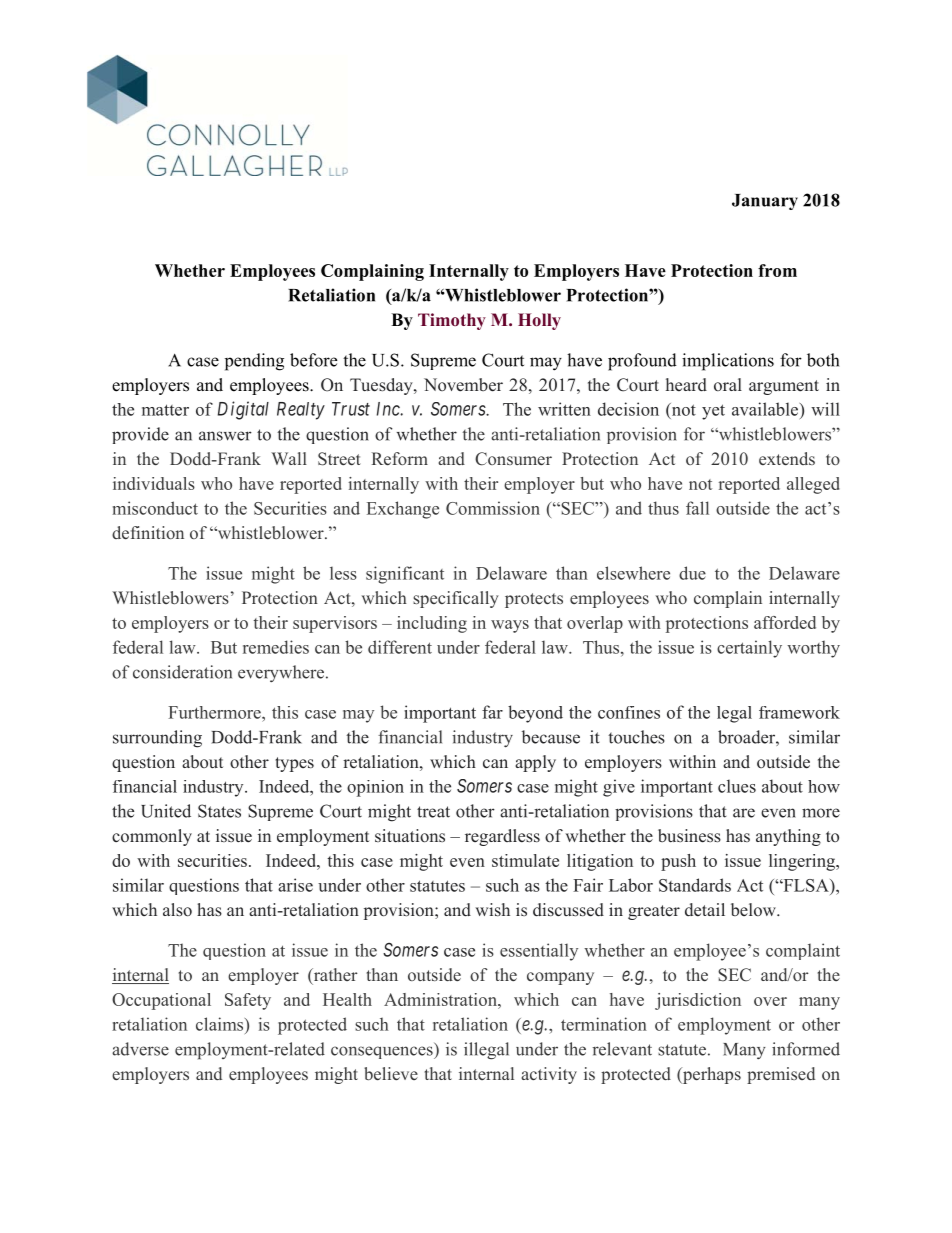  I want to click on pending, so click(254, 362).
